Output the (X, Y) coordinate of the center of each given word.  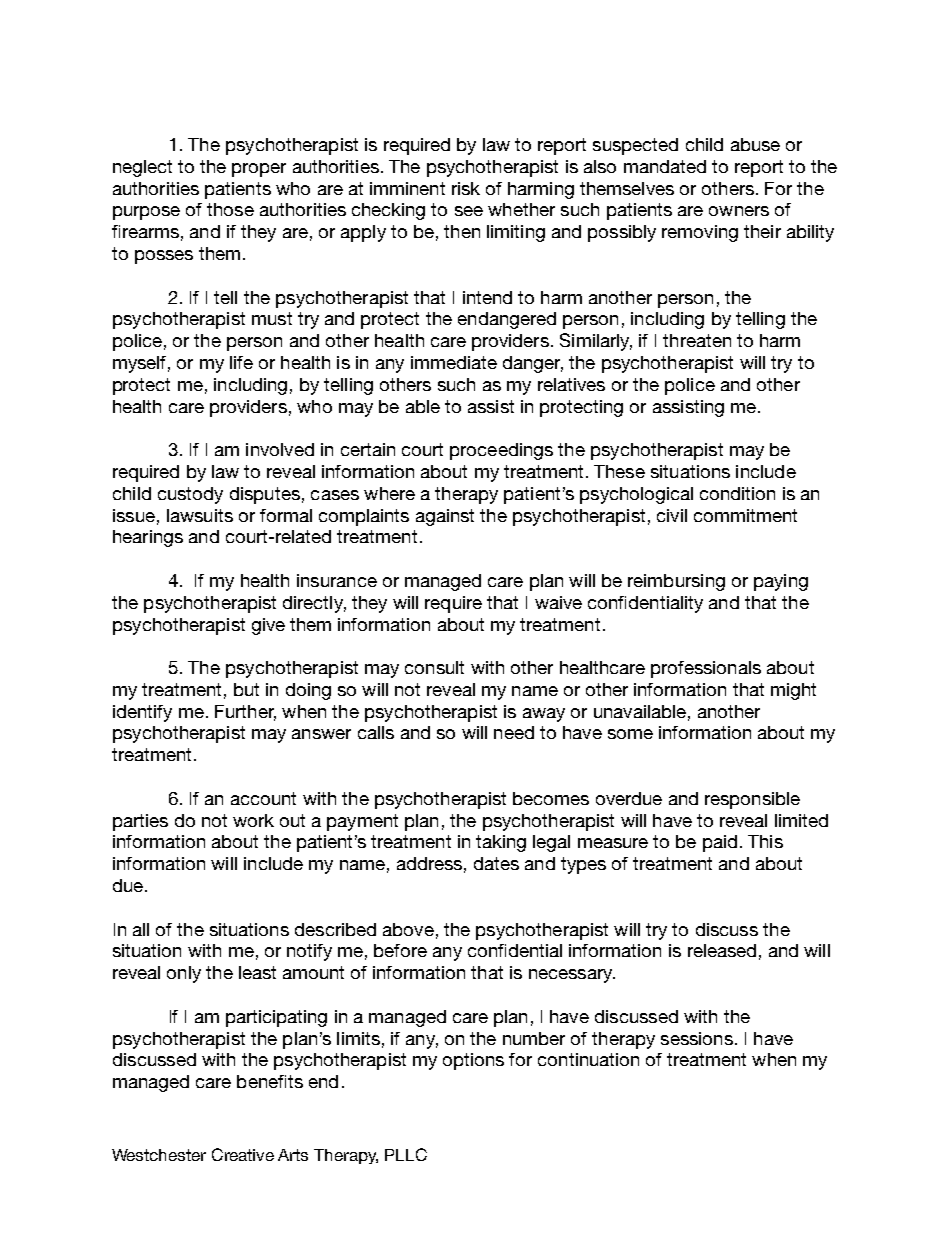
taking (501, 843)
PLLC (406, 1154)
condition (737, 493)
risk (466, 188)
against (445, 517)
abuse (755, 144)
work (253, 820)
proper (259, 170)
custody (190, 495)
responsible (752, 800)
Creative (243, 1154)
